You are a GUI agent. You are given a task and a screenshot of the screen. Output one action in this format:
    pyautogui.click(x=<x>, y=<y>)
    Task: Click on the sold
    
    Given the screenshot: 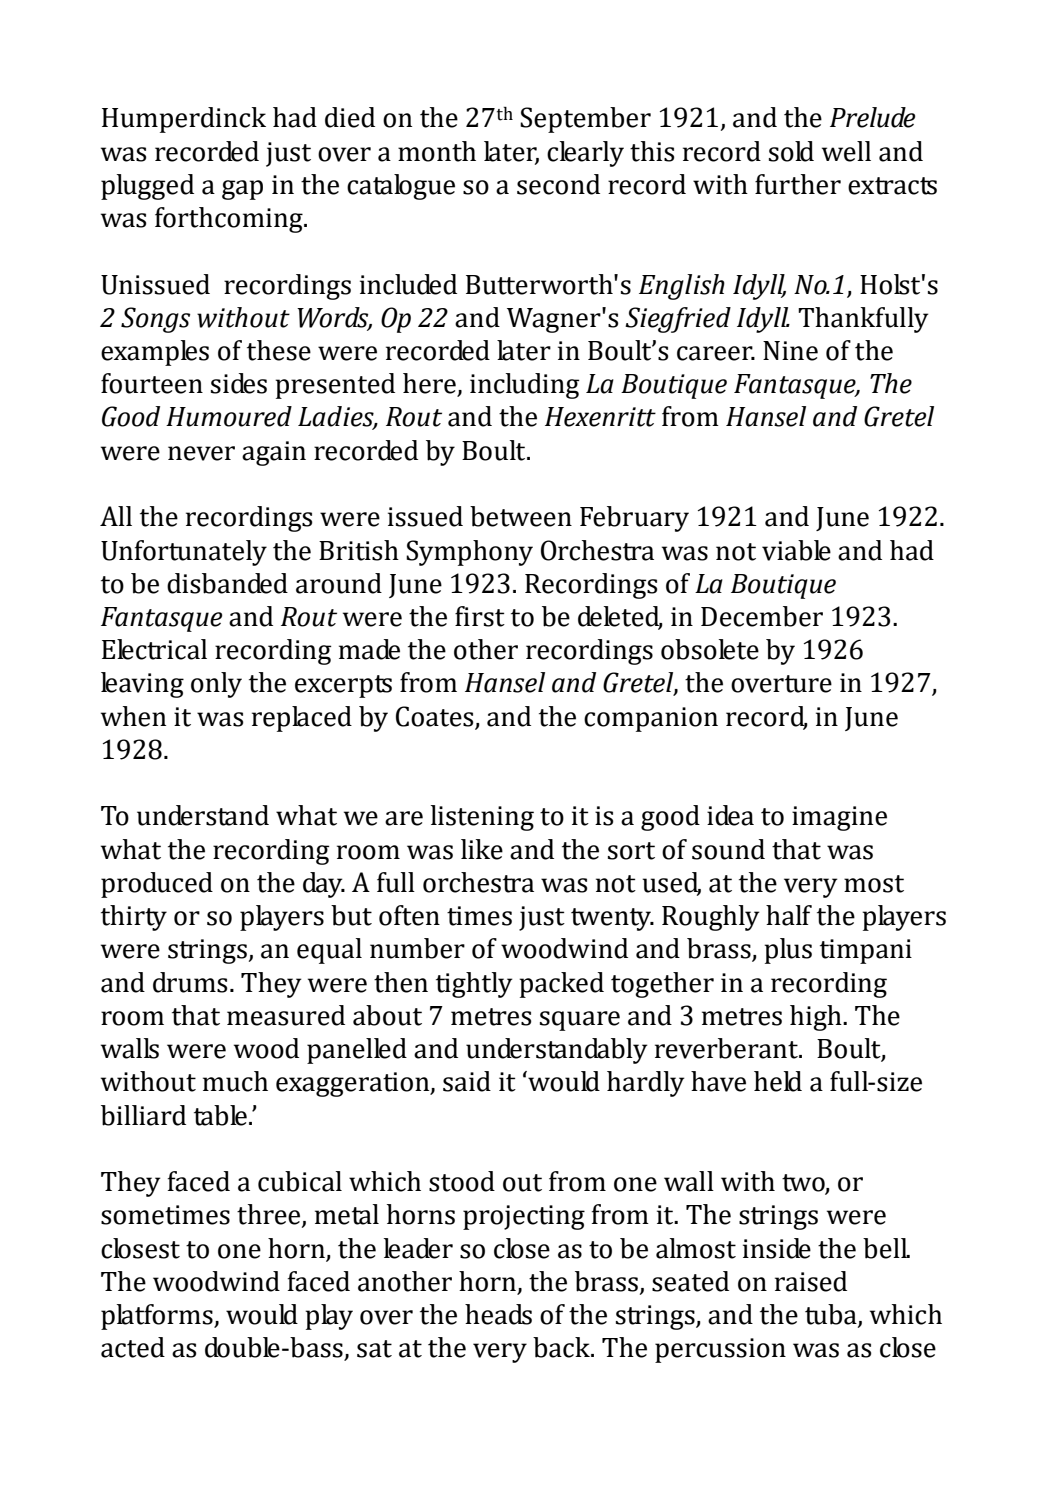 What is the action you would take?
    pyautogui.click(x=791, y=151)
